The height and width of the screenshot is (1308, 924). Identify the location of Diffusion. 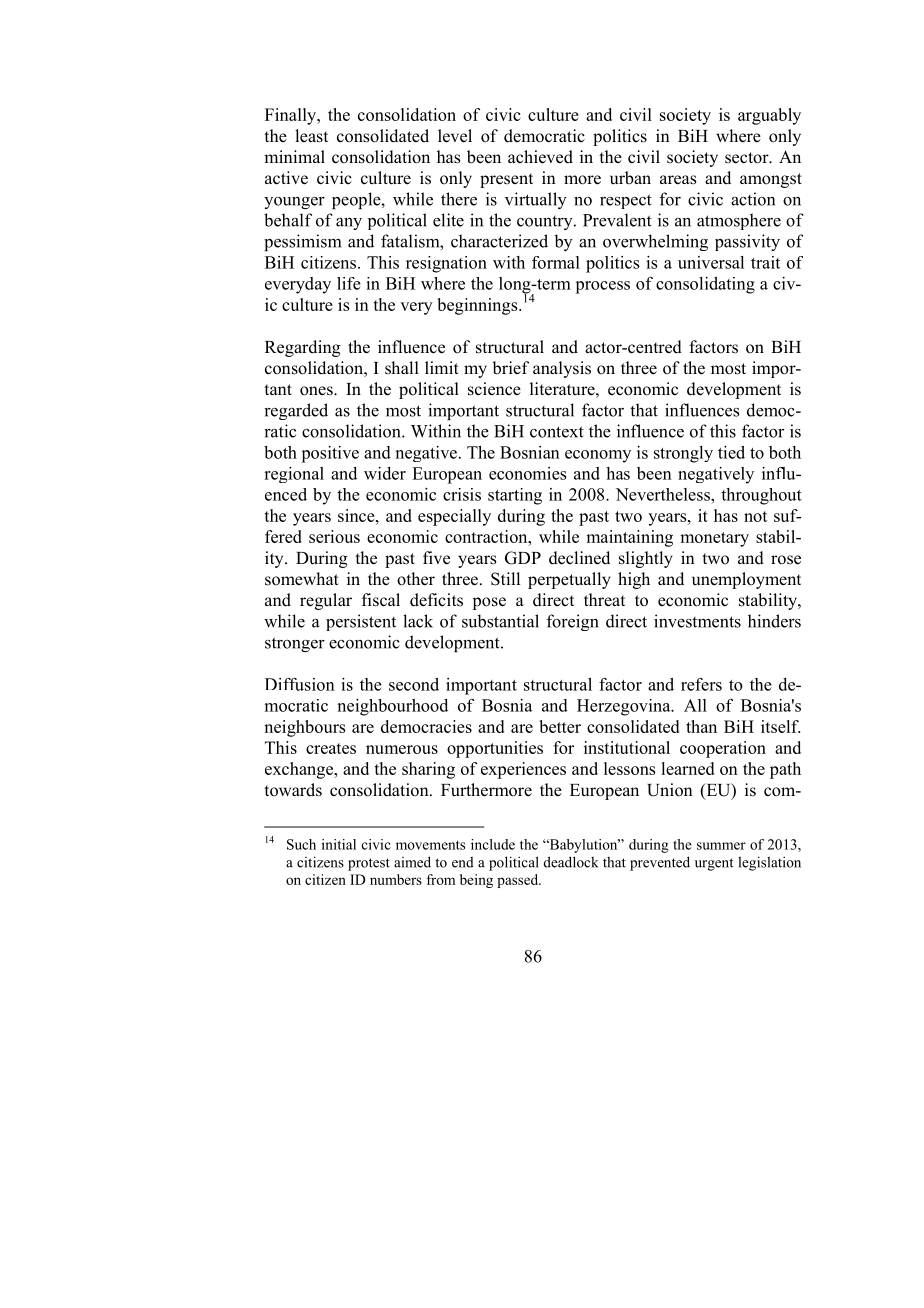
(300, 684).
